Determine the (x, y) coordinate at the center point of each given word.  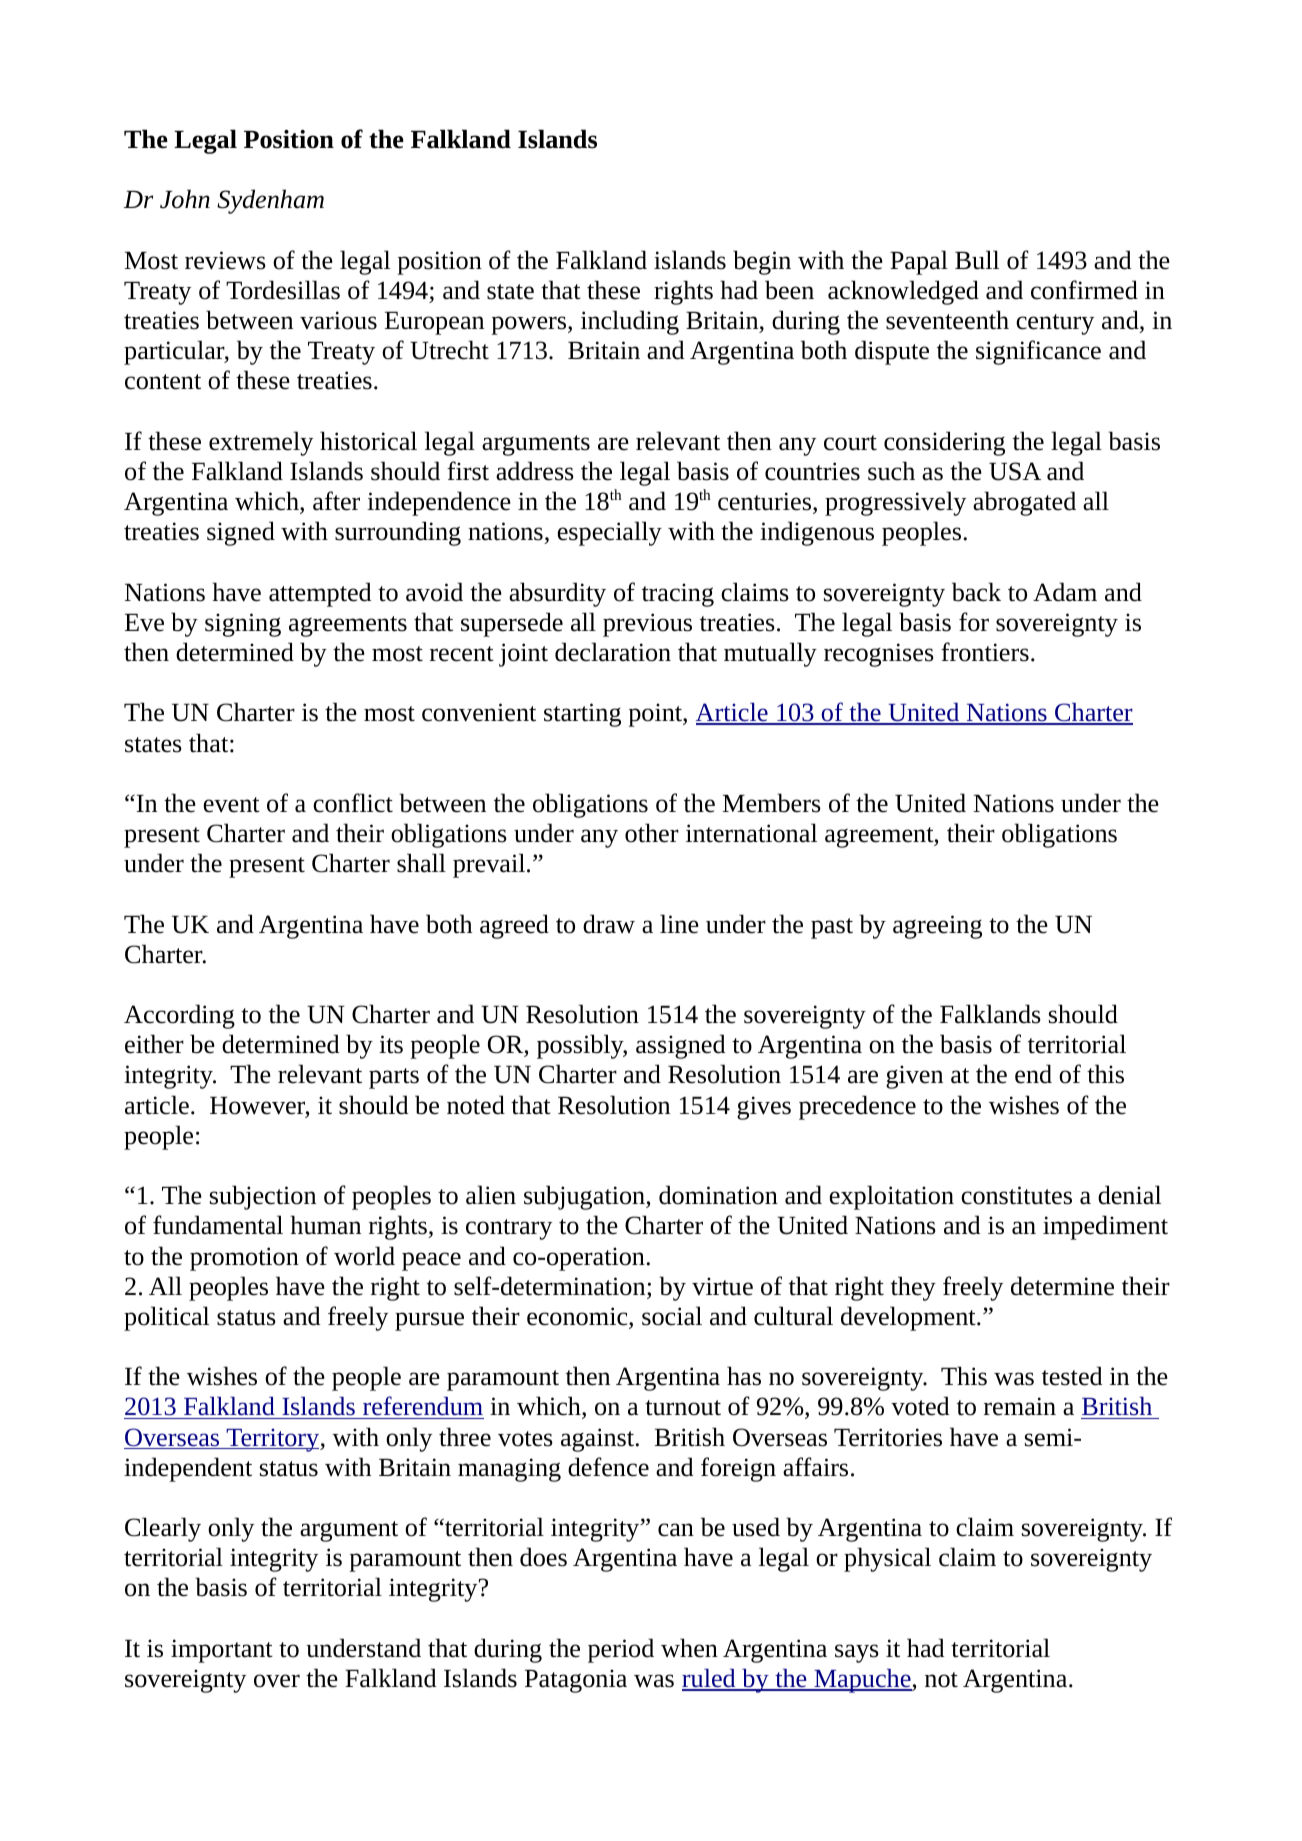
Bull (977, 260)
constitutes (1016, 1195)
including (630, 322)
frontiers (985, 652)
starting (582, 715)
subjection (263, 1197)
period (621, 1650)
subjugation (585, 1197)
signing (243, 625)
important (222, 1651)
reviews (225, 260)
